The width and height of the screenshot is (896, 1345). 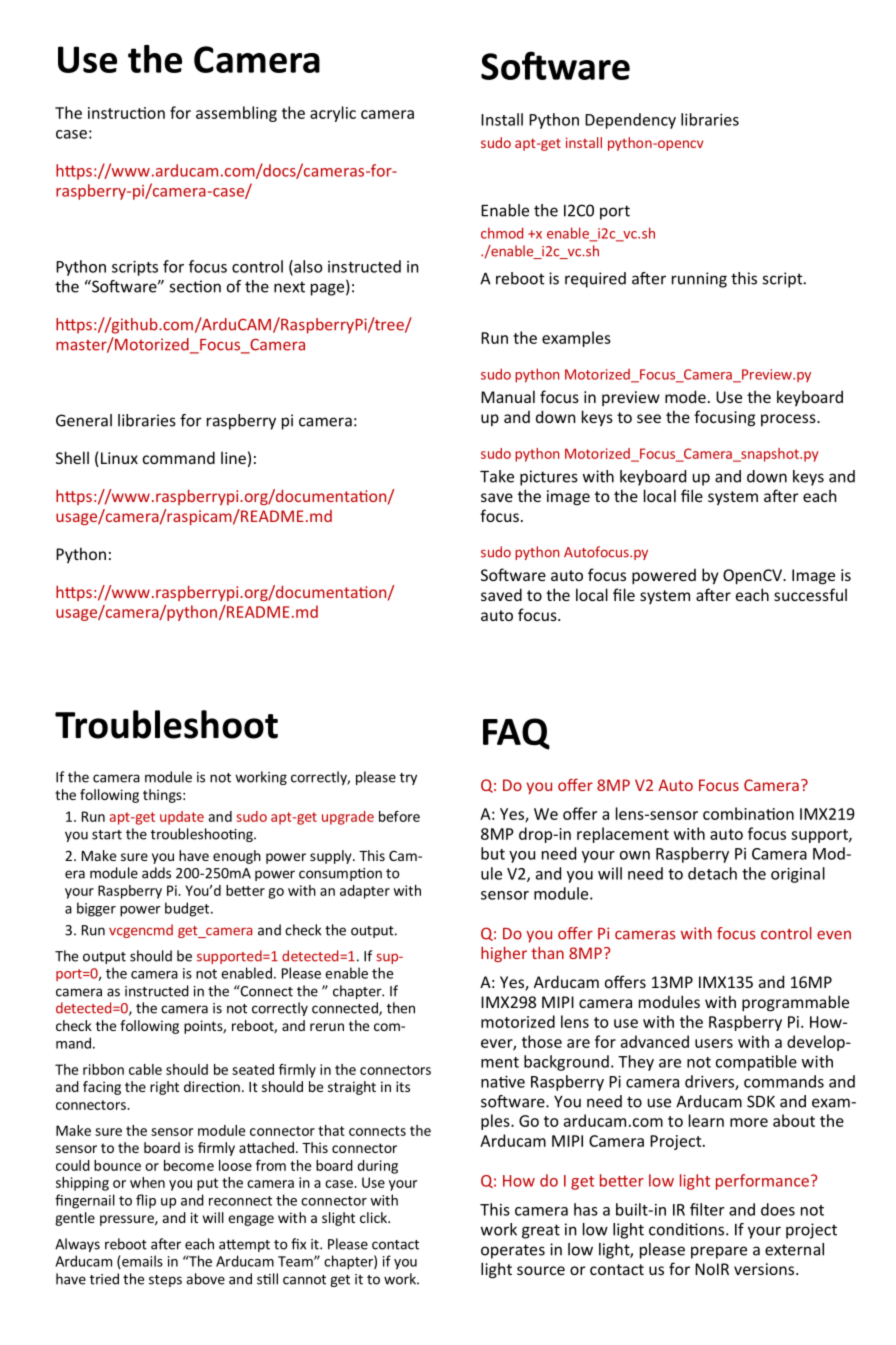 What do you see at coordinates (141, 1262) in the screenshot?
I see `emails` at bounding box center [141, 1262].
